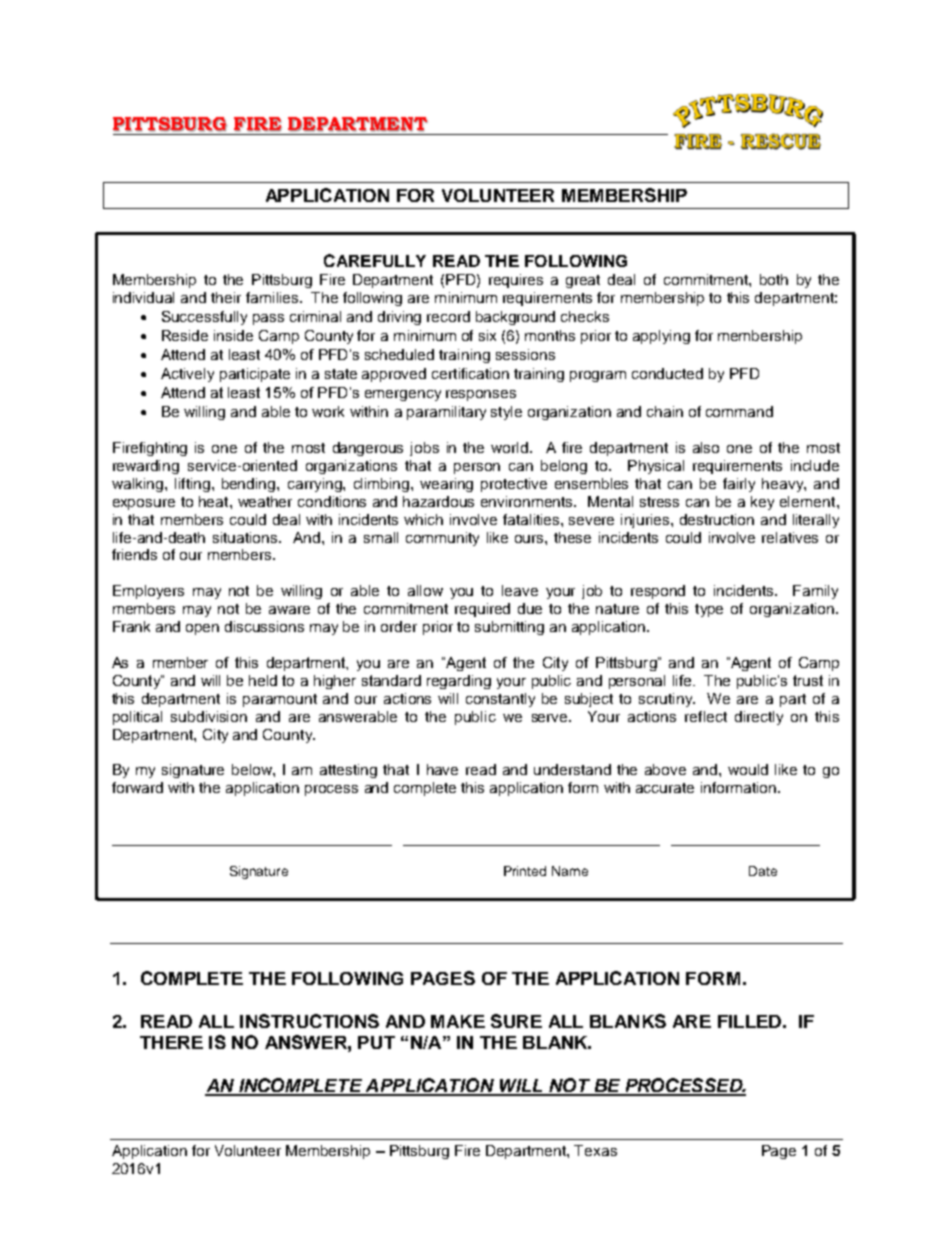  What do you see at coordinates (763, 871) in the image?
I see `Date` at bounding box center [763, 871].
